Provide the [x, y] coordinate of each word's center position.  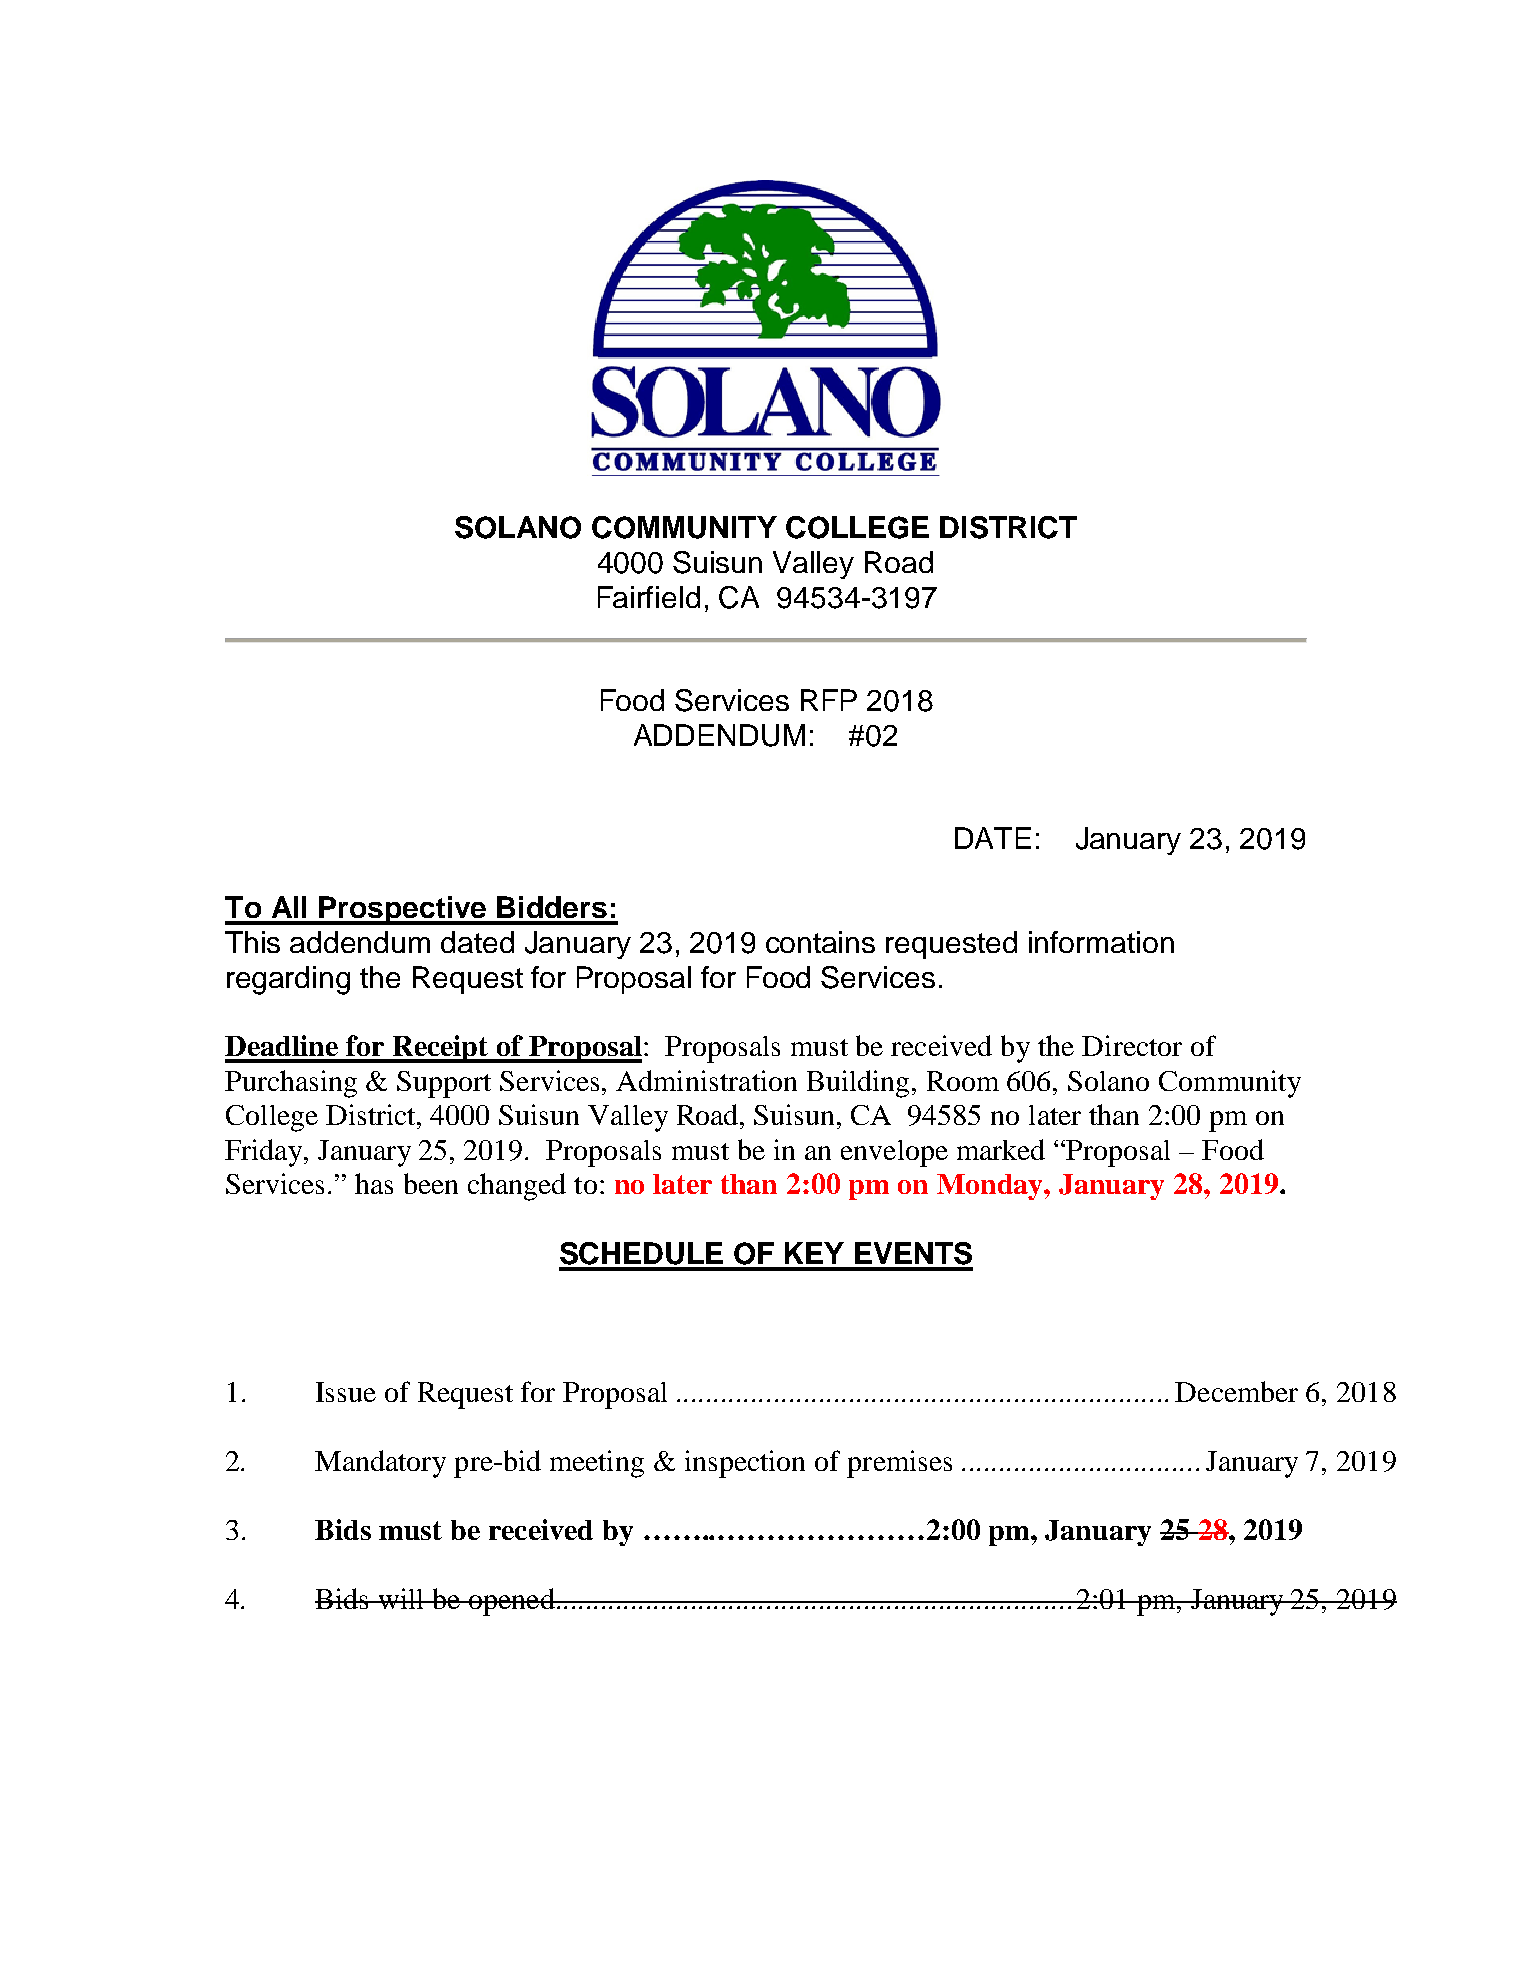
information [1101, 942]
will [401, 1598]
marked [1001, 1149]
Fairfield [649, 597]
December [1236, 1391]
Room [963, 1081]
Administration [706, 1080]
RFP [829, 700]
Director [1132, 1045]
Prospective [403, 910]
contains [820, 942]
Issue [346, 1392]
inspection [745, 1464]
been [431, 1183]
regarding [288, 980]
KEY [814, 1253]
